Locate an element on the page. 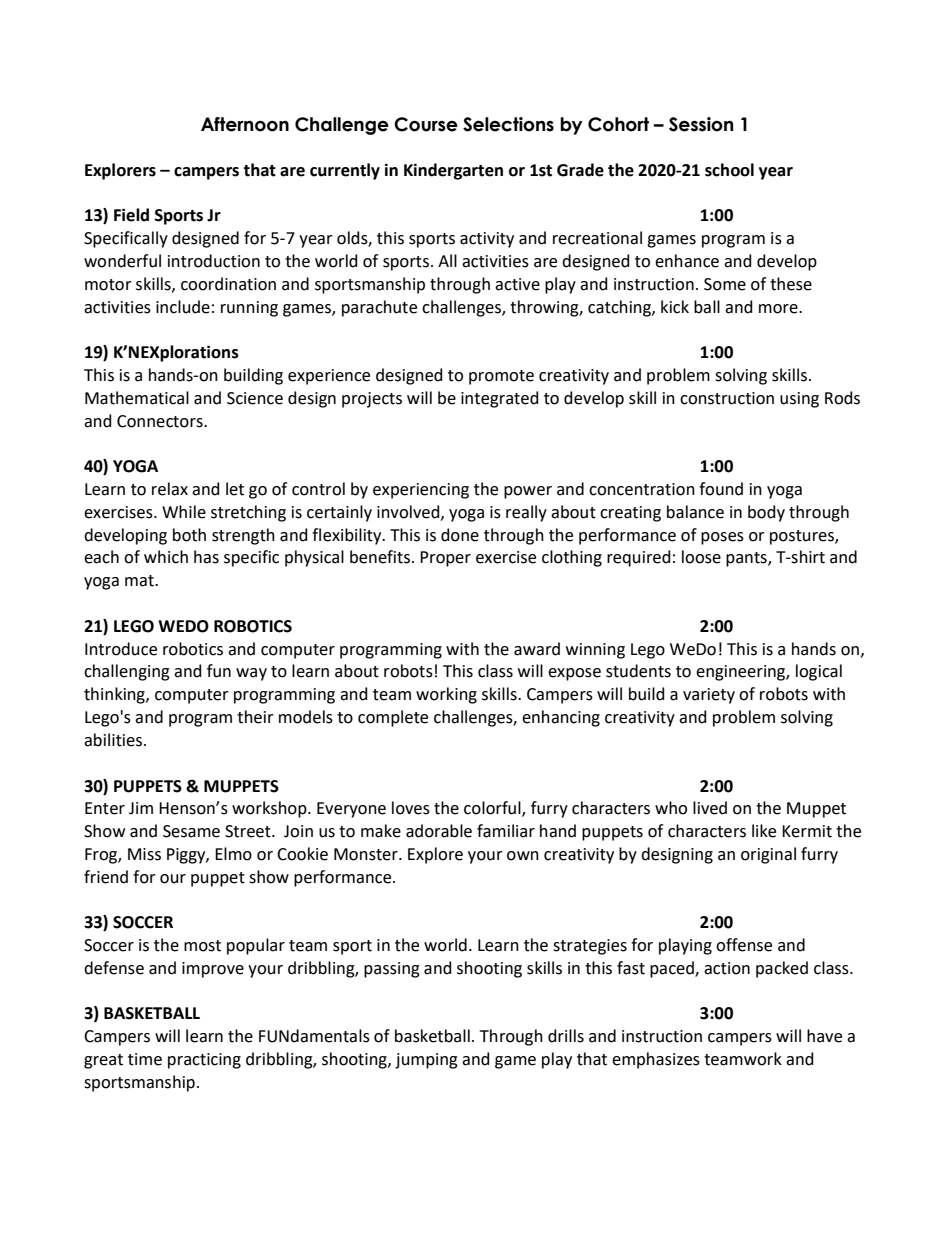 Image resolution: width=952 pixels, height=1233 pixels. Proper is located at coordinates (445, 559).
